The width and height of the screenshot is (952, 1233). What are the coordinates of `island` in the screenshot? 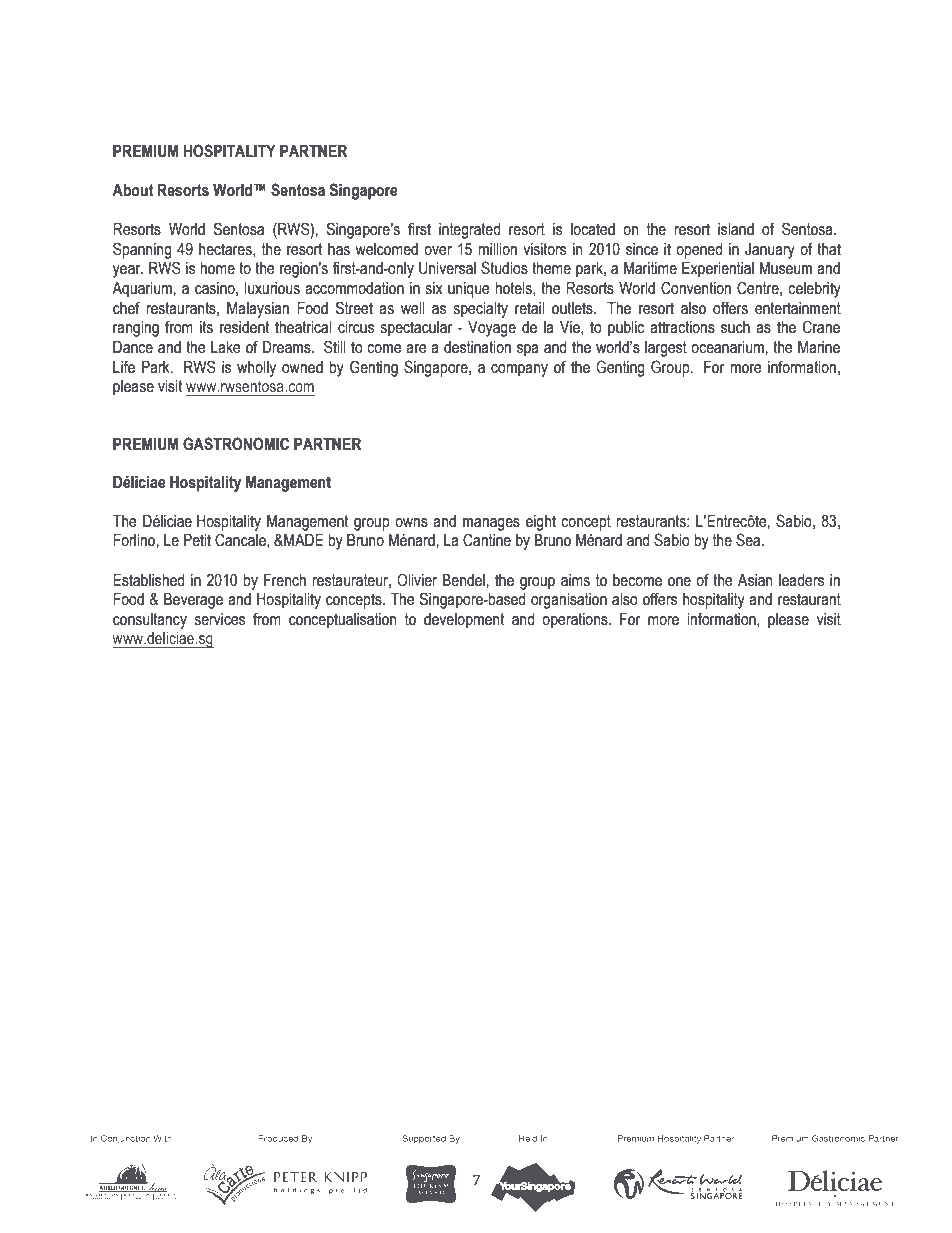 It's located at (736, 229).
